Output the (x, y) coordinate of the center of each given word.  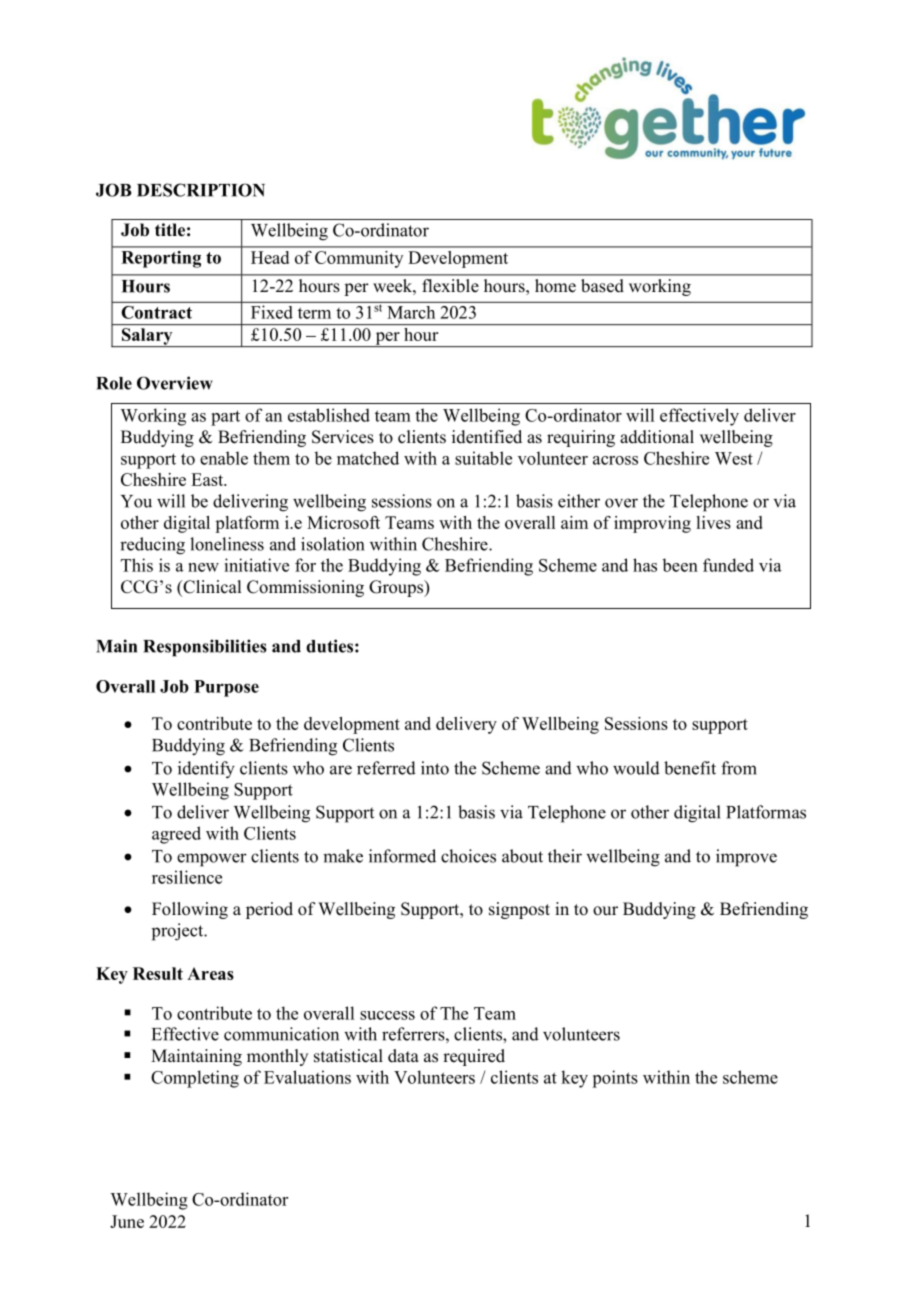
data (403, 1056)
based (602, 285)
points (615, 1079)
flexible (450, 285)
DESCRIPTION (201, 190)
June (127, 1221)
